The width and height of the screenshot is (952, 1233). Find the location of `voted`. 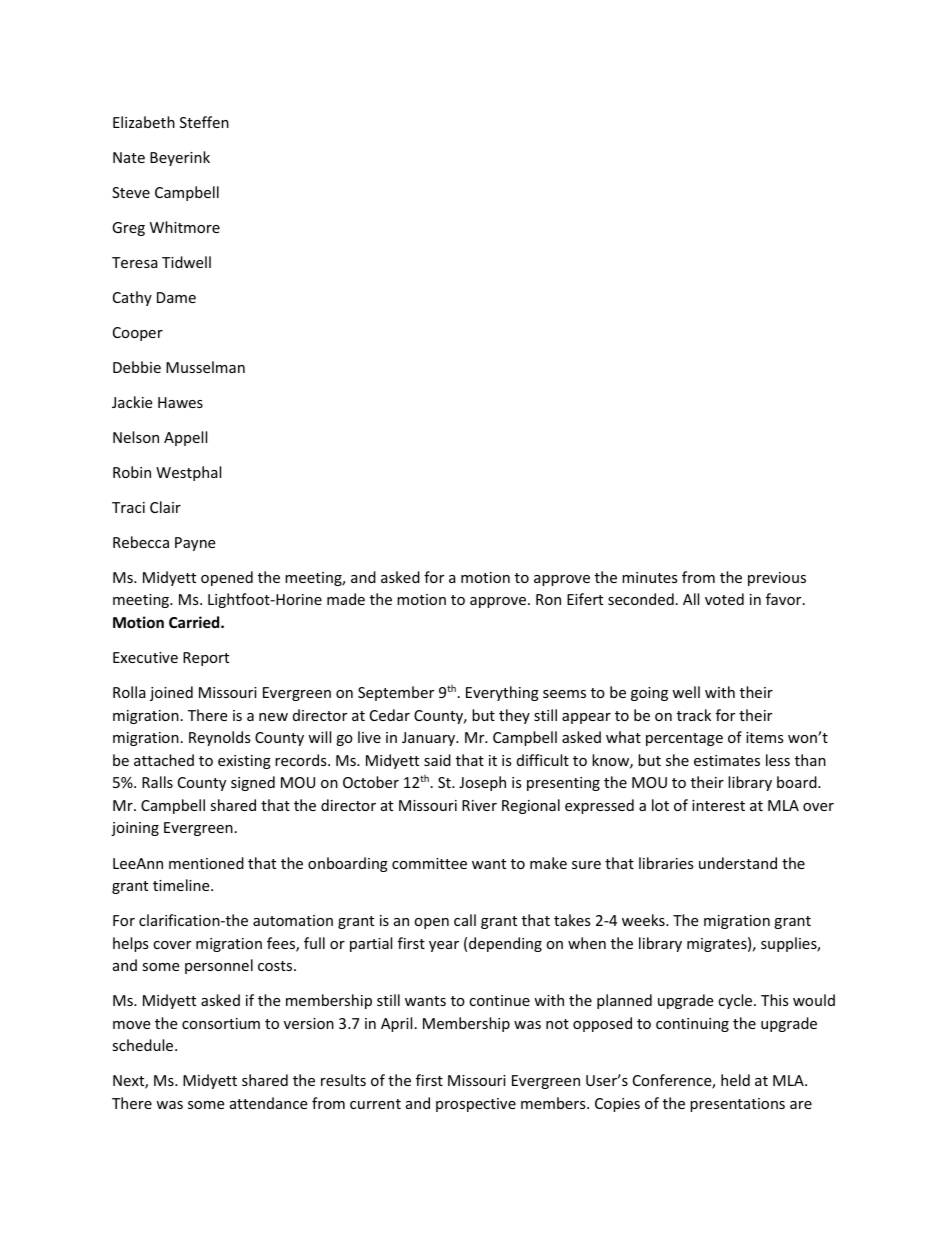

voted is located at coordinates (724, 599).
